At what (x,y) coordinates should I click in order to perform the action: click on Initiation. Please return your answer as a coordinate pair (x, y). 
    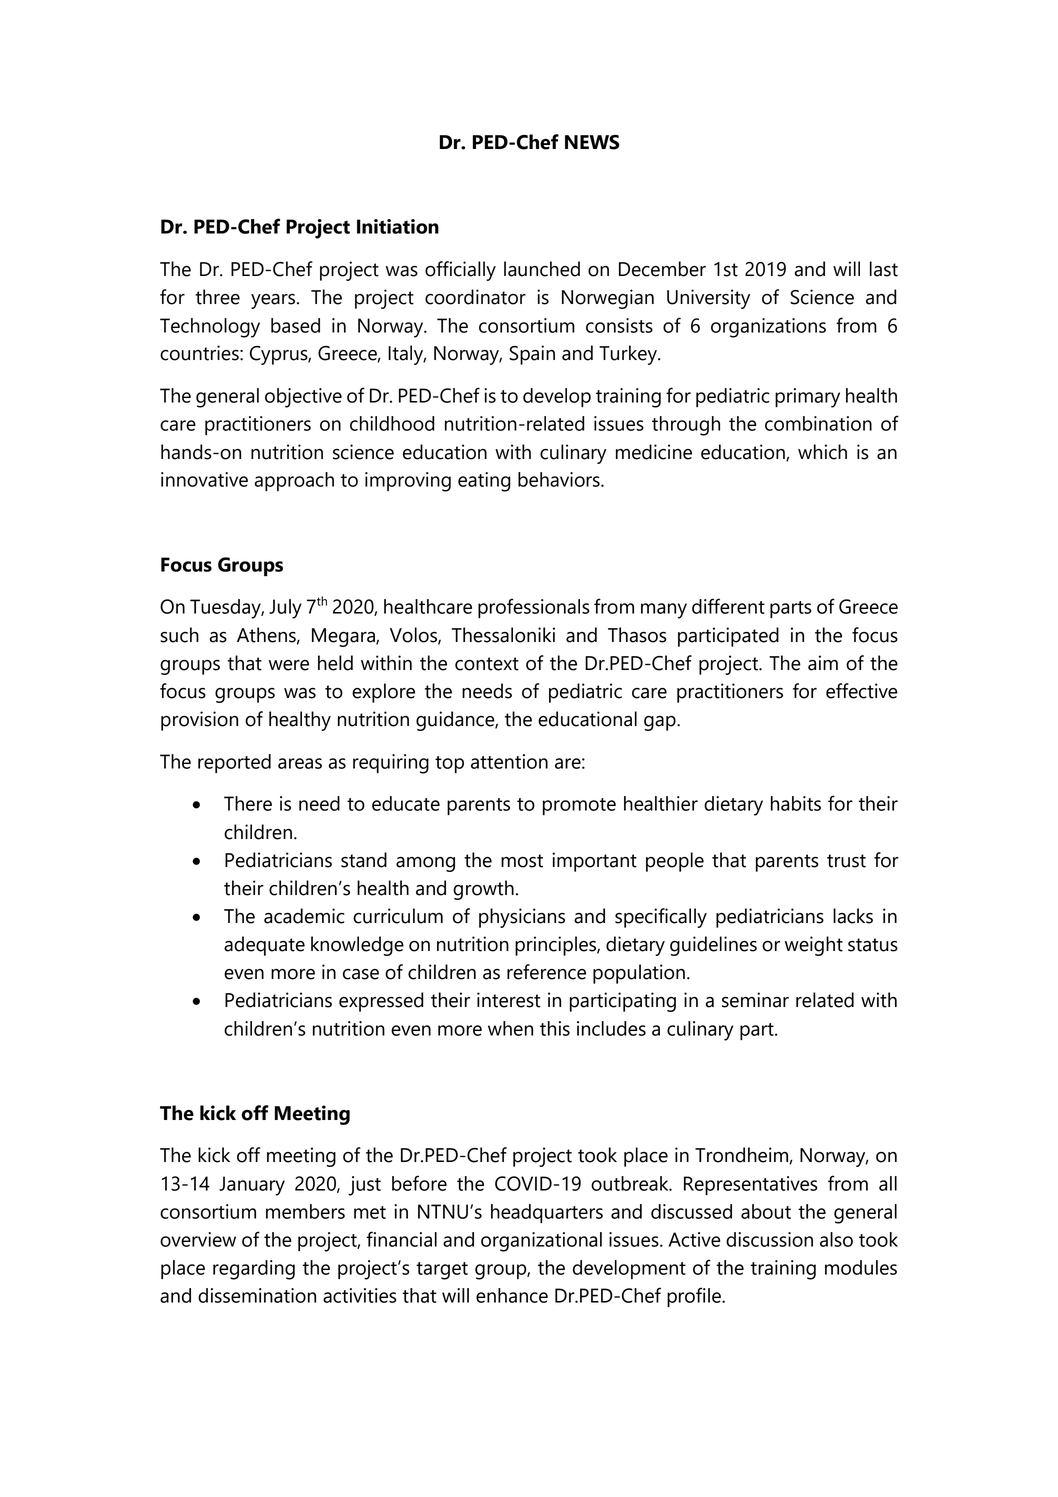
    Looking at the image, I should click on (398, 226).
